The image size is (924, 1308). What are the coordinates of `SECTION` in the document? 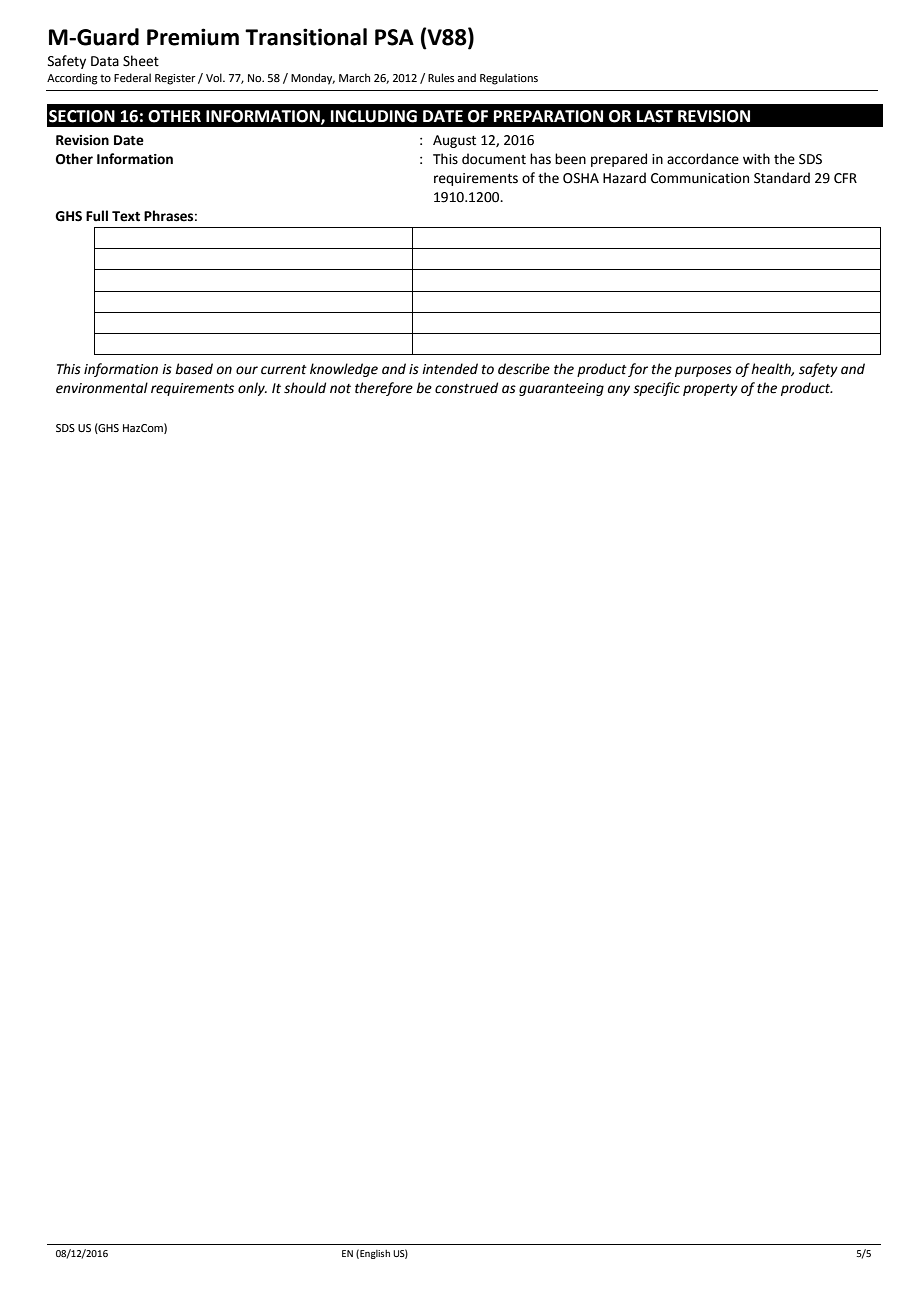 It's located at (82, 116).
